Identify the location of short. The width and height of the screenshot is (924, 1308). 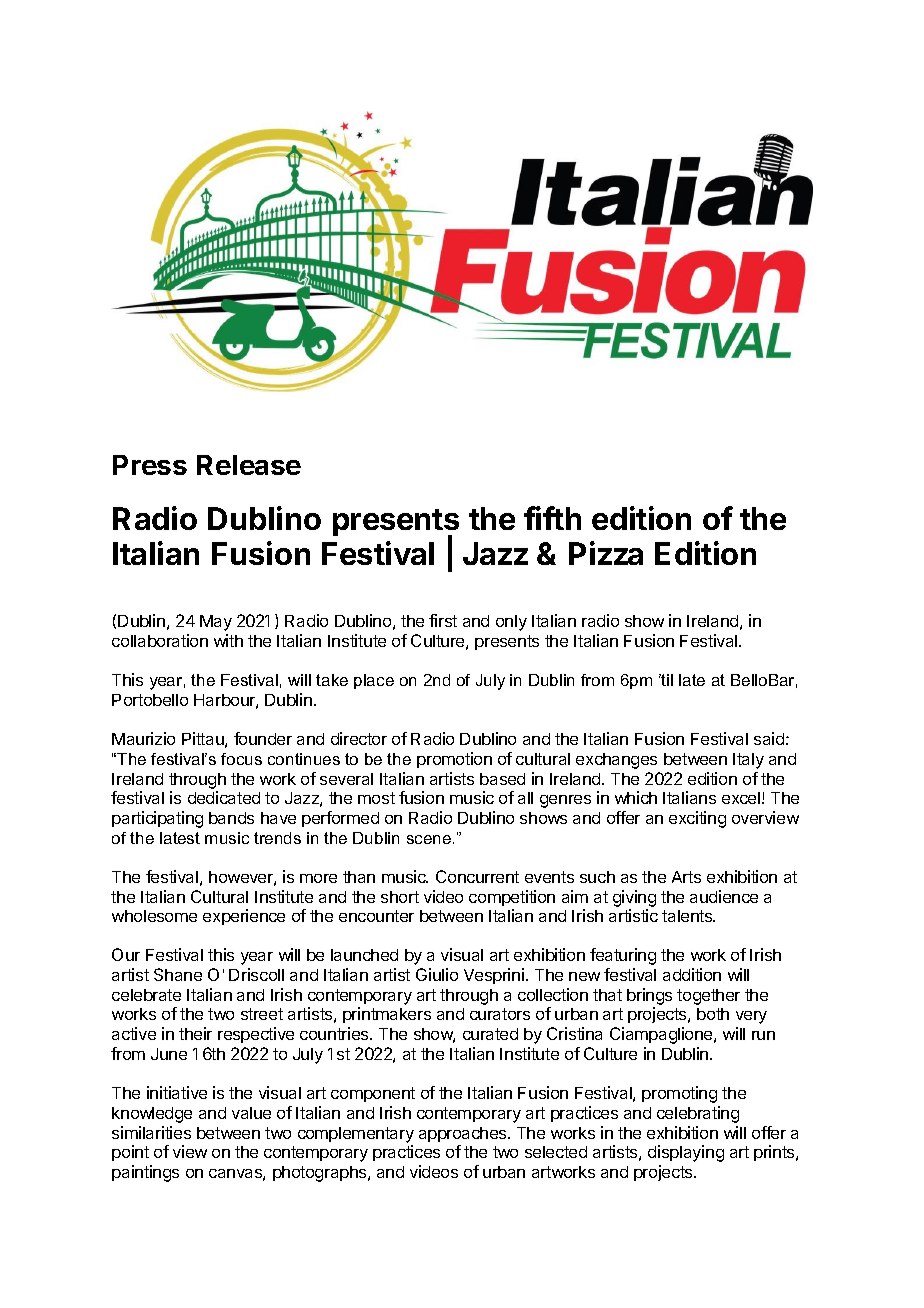
(400, 897).
